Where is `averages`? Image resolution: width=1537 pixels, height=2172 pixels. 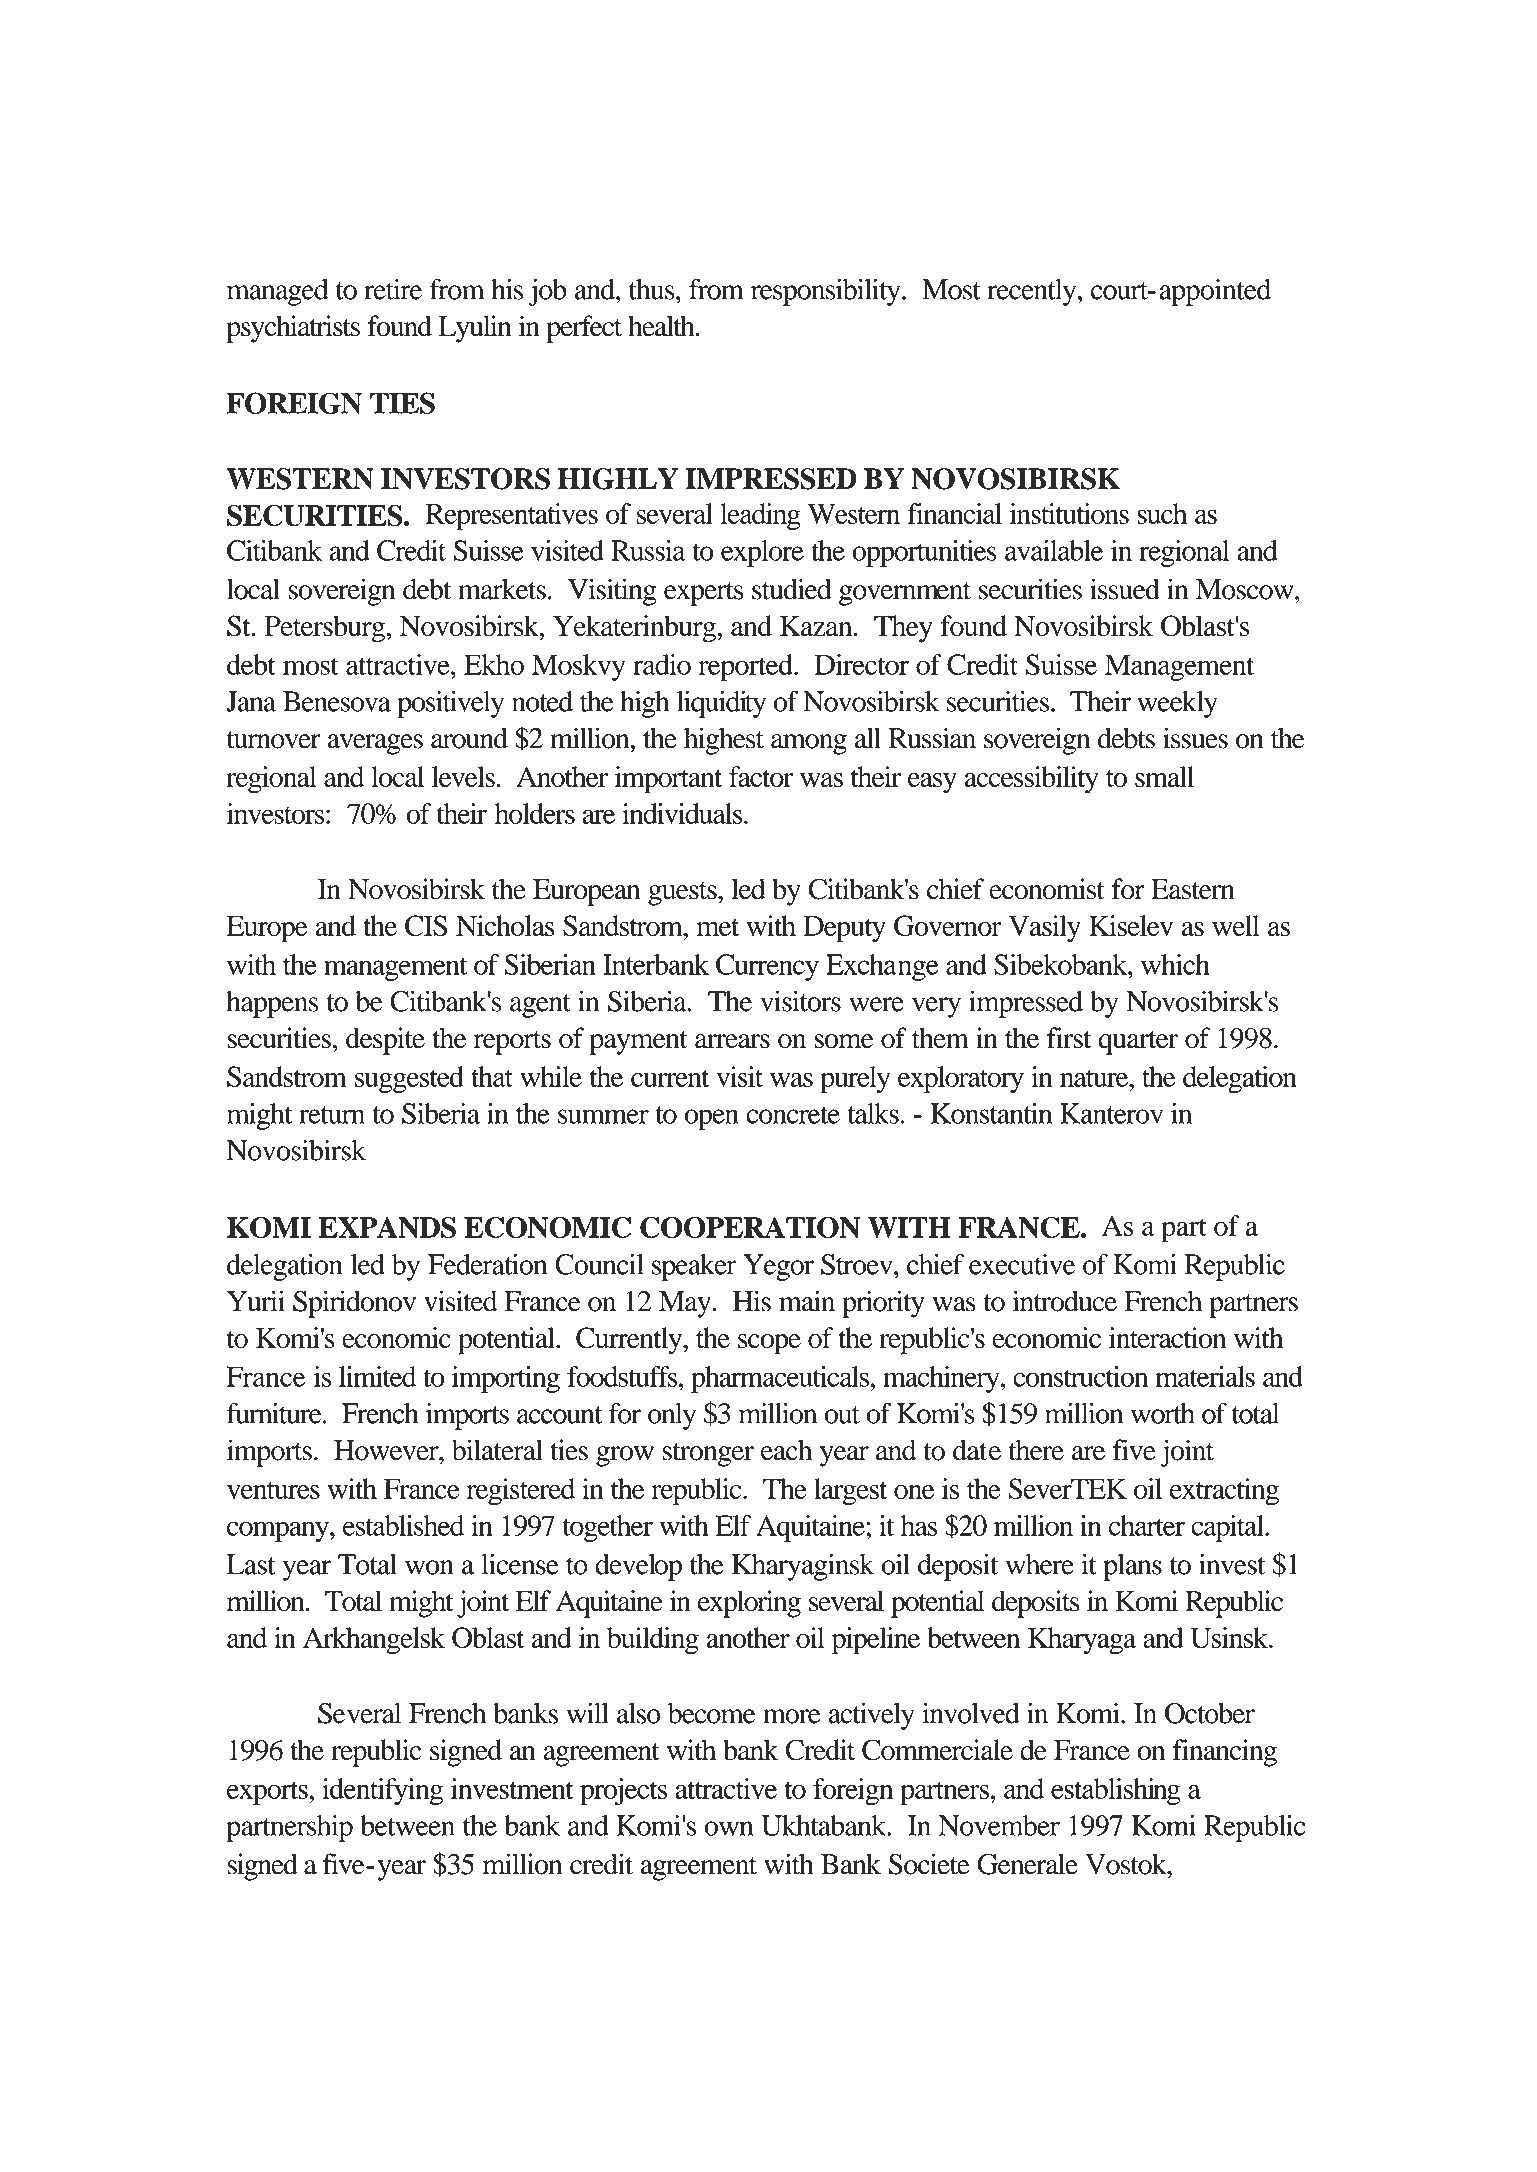 averages is located at coordinates (375, 744).
